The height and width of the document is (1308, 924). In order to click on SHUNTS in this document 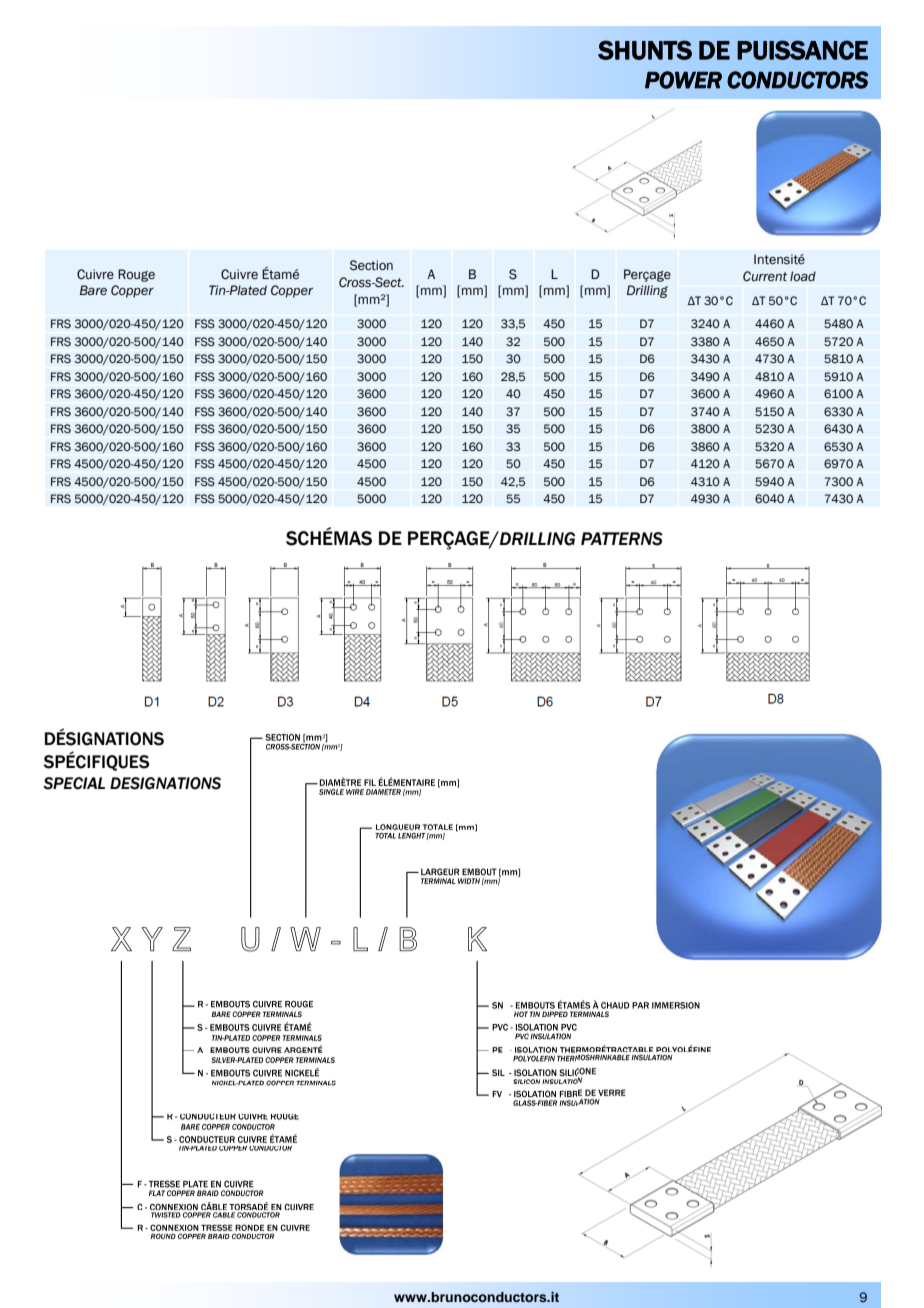, I will do `click(645, 50)`.
